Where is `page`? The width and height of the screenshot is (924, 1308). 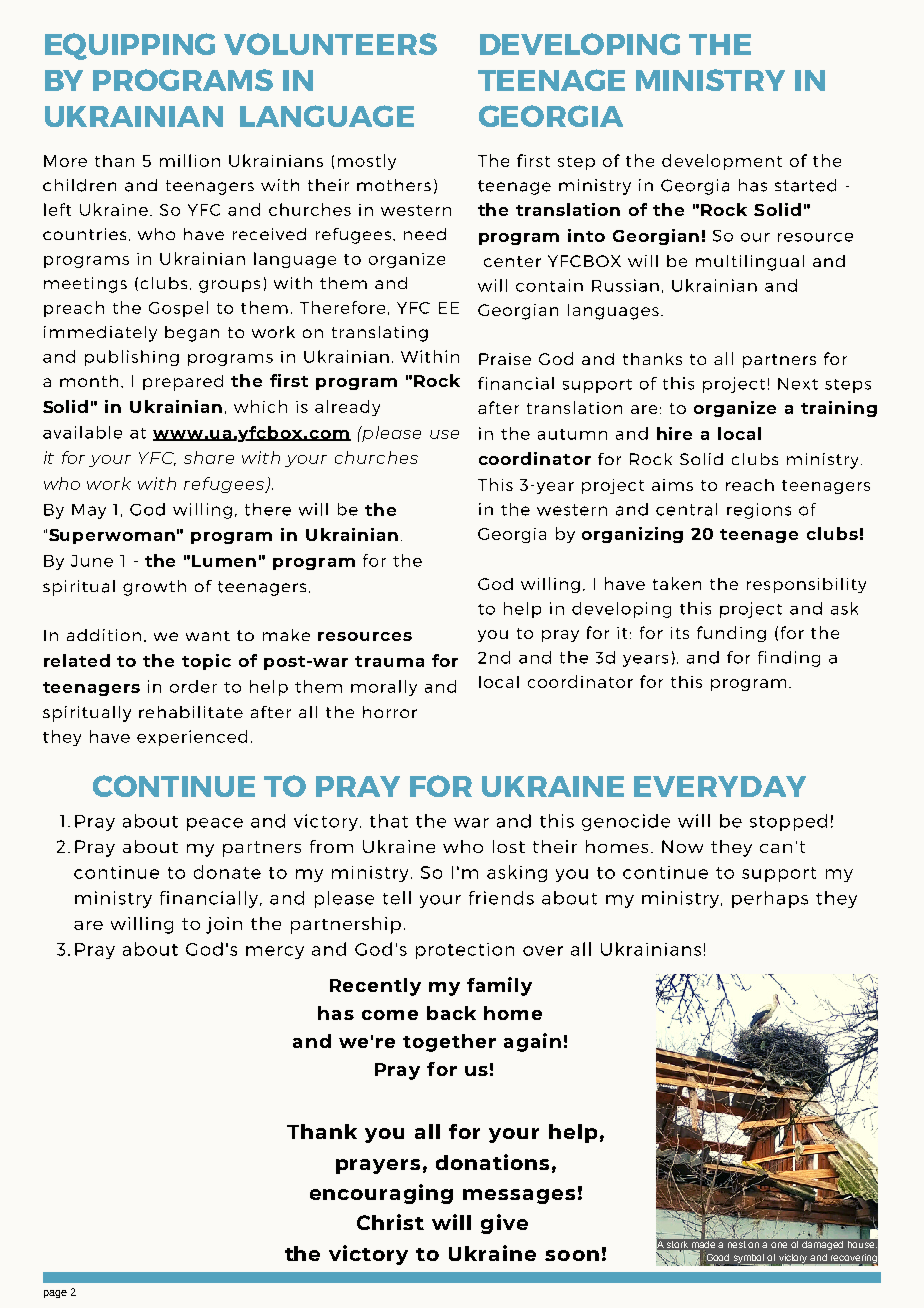 page is located at coordinates (55, 1294).
